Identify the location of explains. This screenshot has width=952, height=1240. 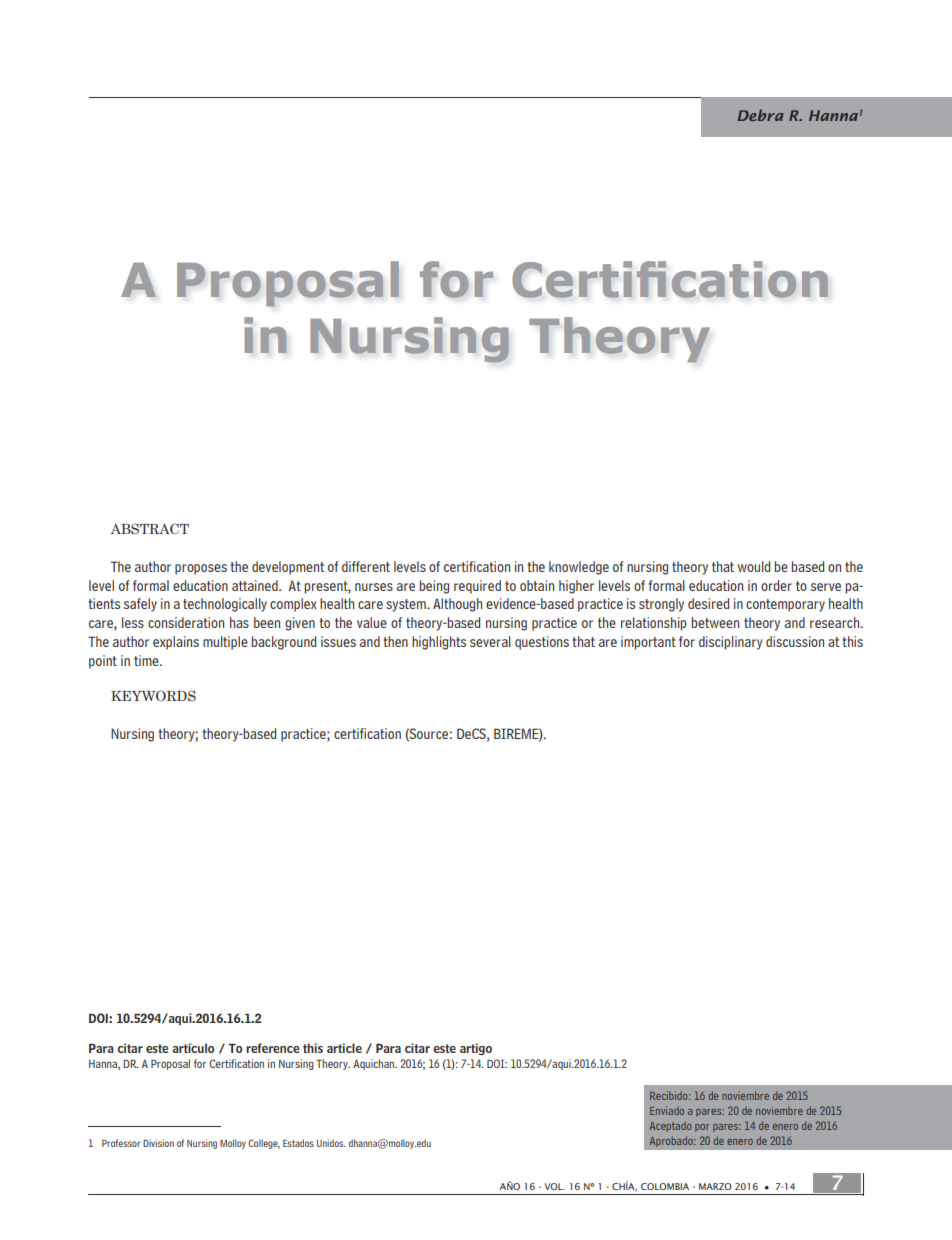
(176, 643).
